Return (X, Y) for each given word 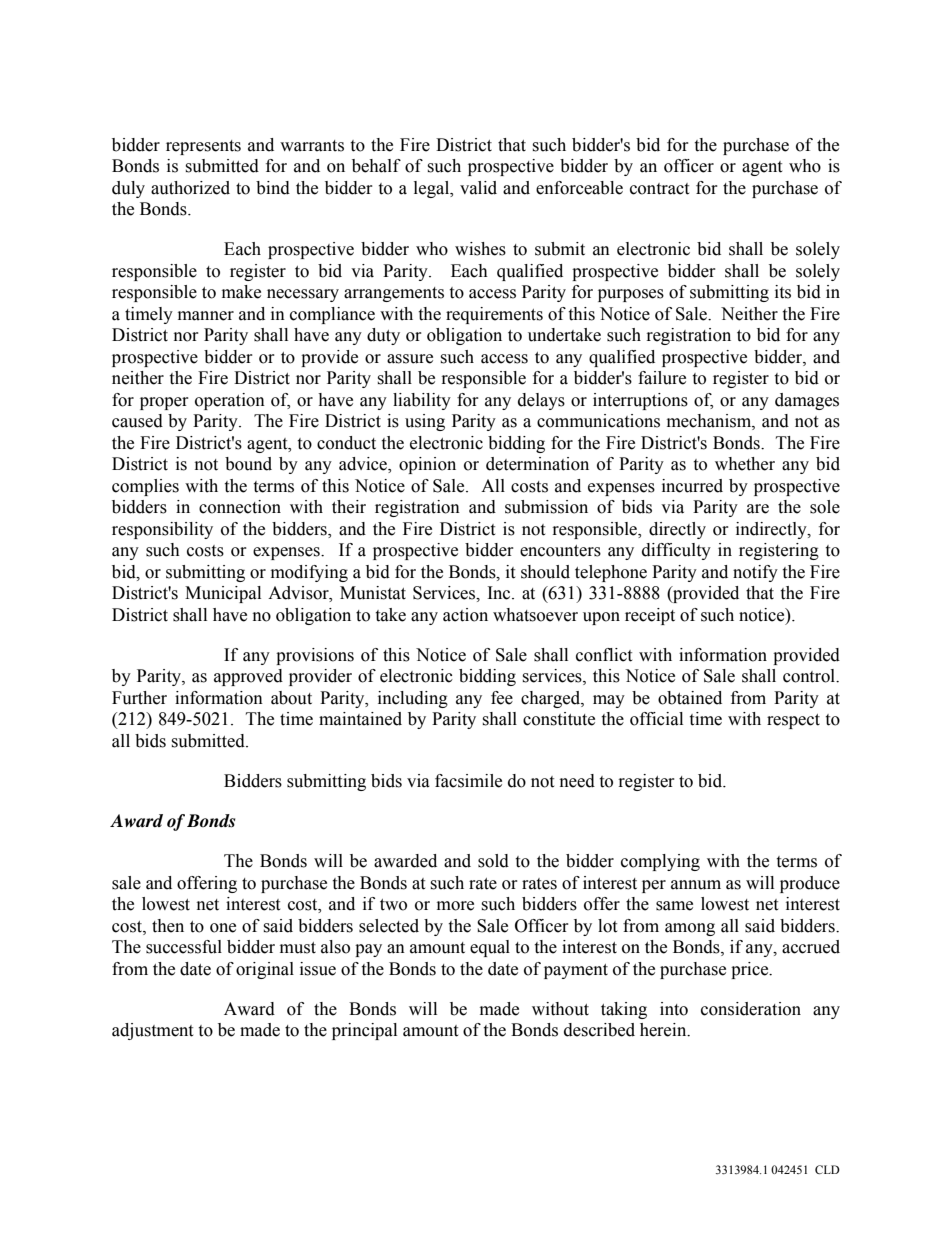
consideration (751, 1009)
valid (478, 188)
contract (659, 189)
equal (490, 948)
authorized (190, 188)
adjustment (152, 1031)
